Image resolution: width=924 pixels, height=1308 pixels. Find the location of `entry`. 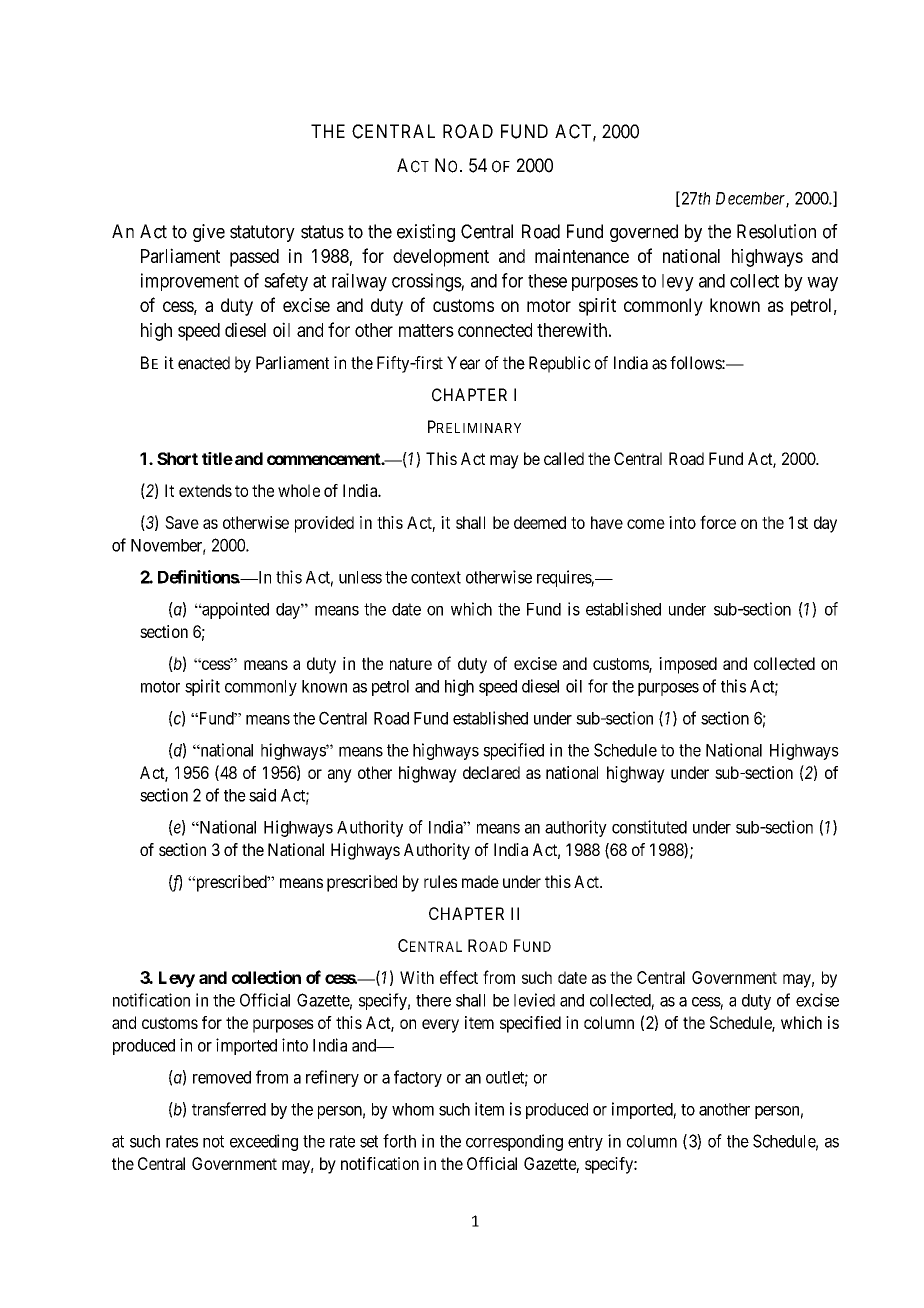

entry is located at coordinates (585, 1143).
